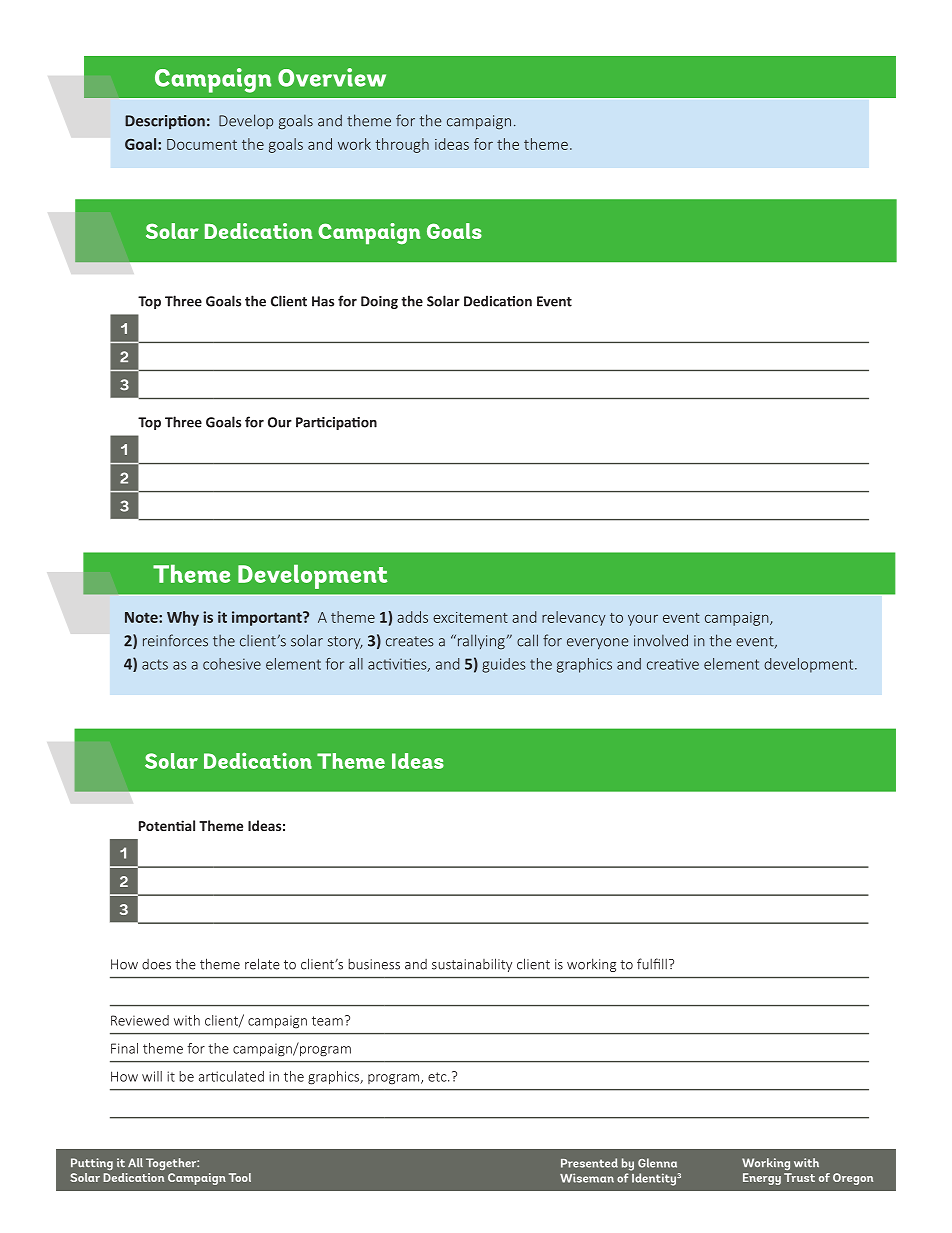 This document has height=1233, width=952. What do you see at coordinates (183, 618) in the document?
I see `Why` at bounding box center [183, 618].
